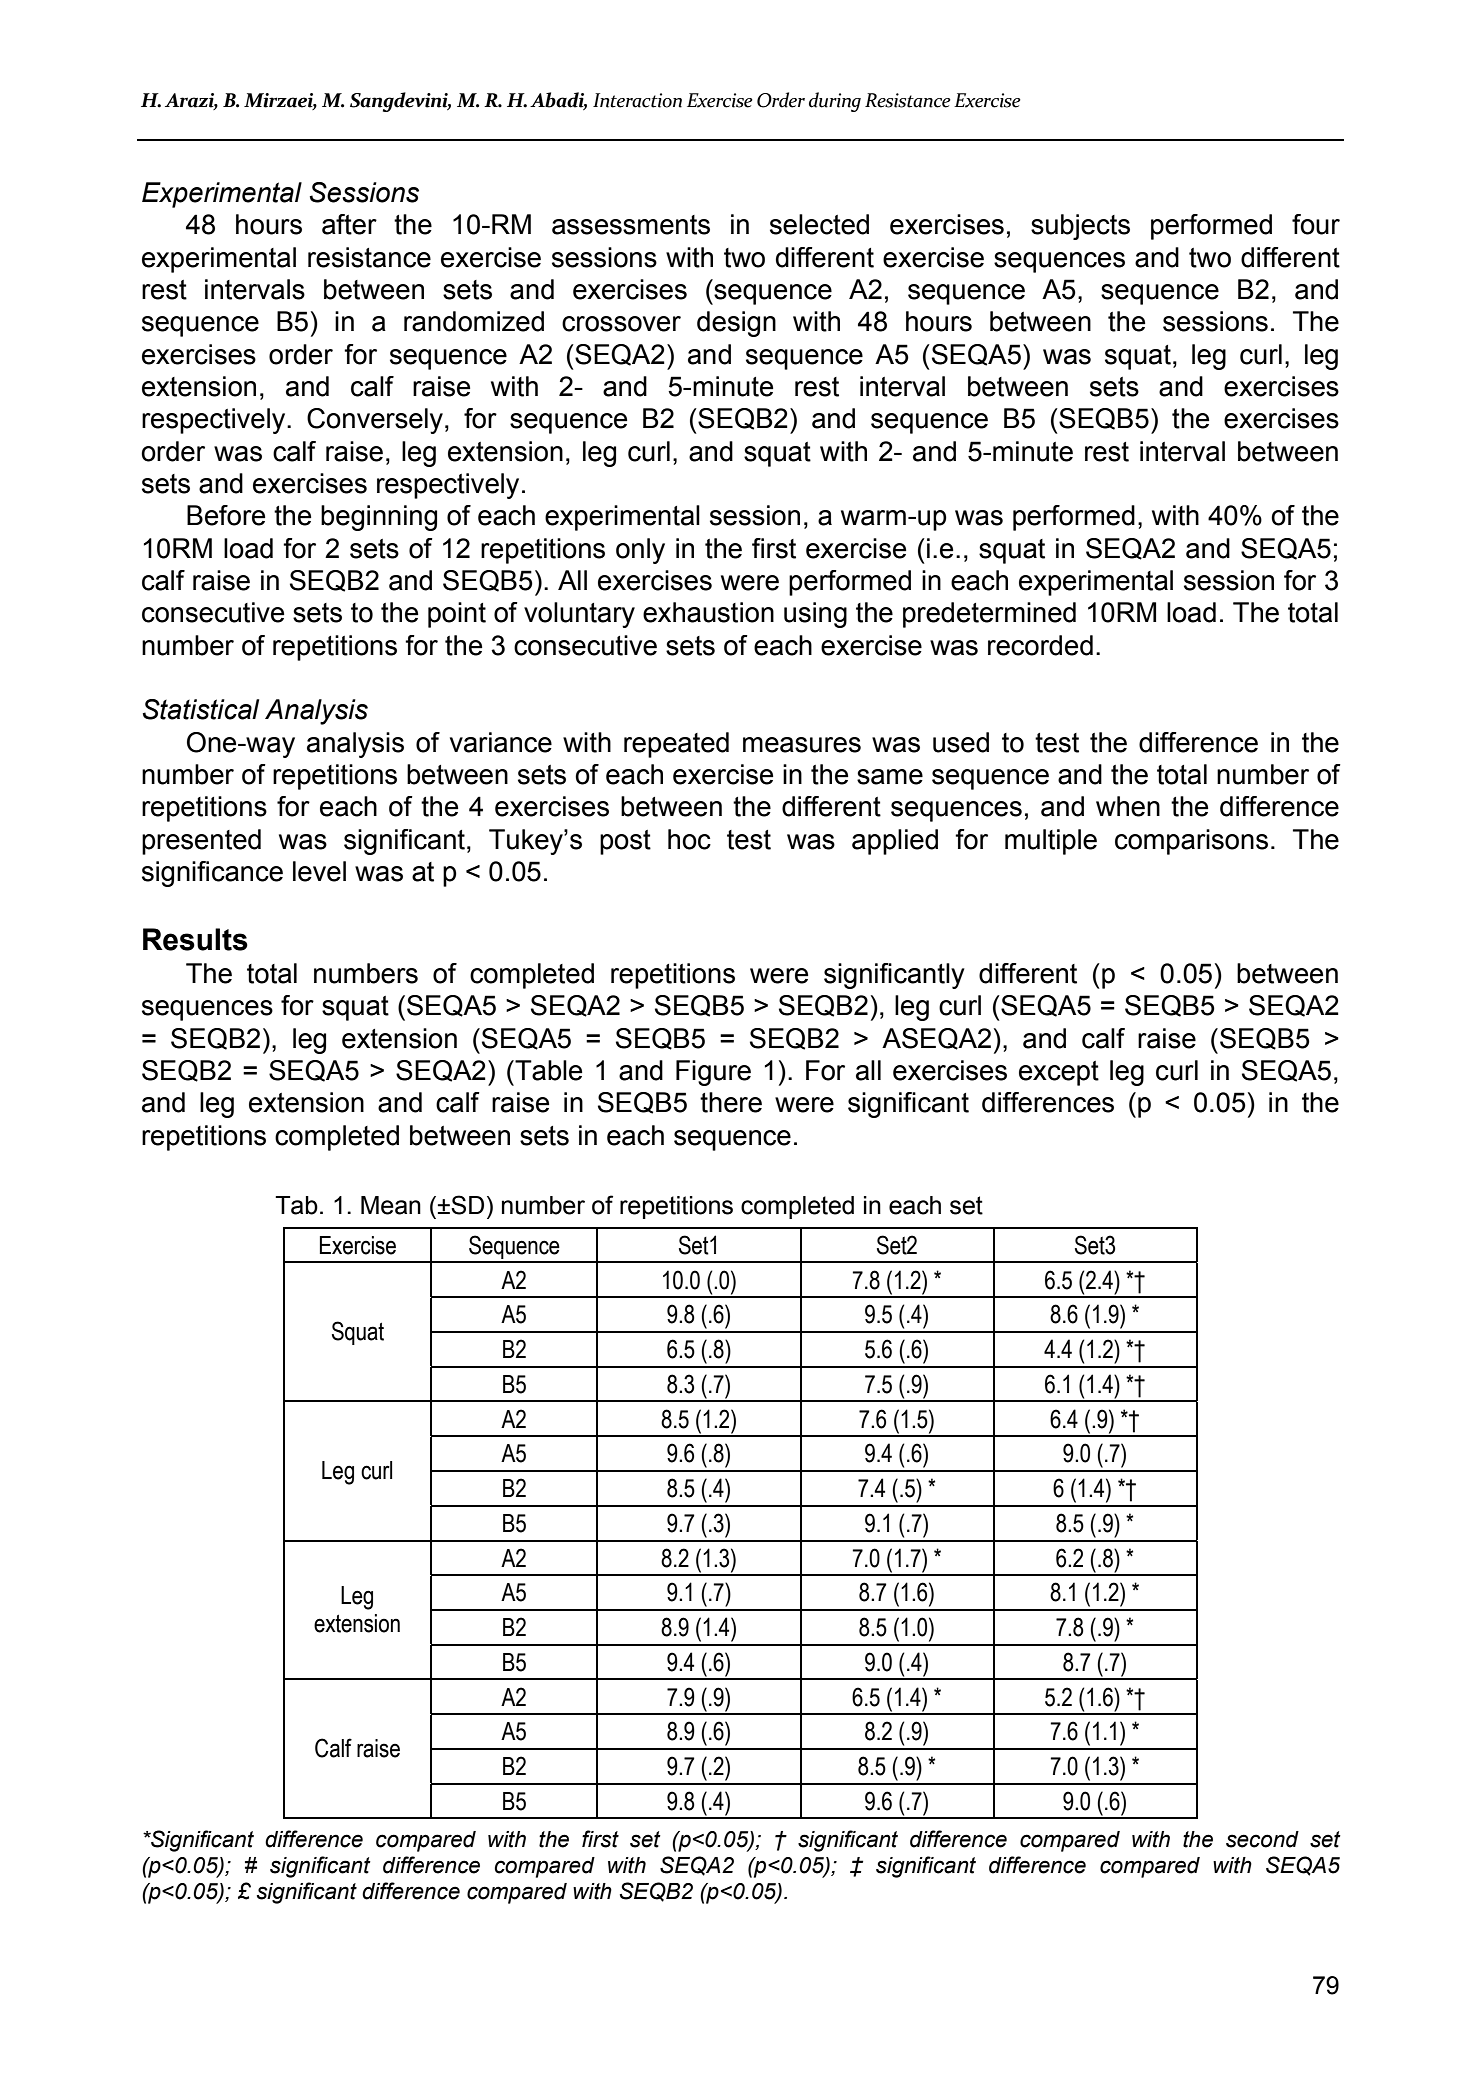 The image size is (1480, 2094). What do you see at coordinates (1059, 1073) in the screenshot?
I see `except` at bounding box center [1059, 1073].
